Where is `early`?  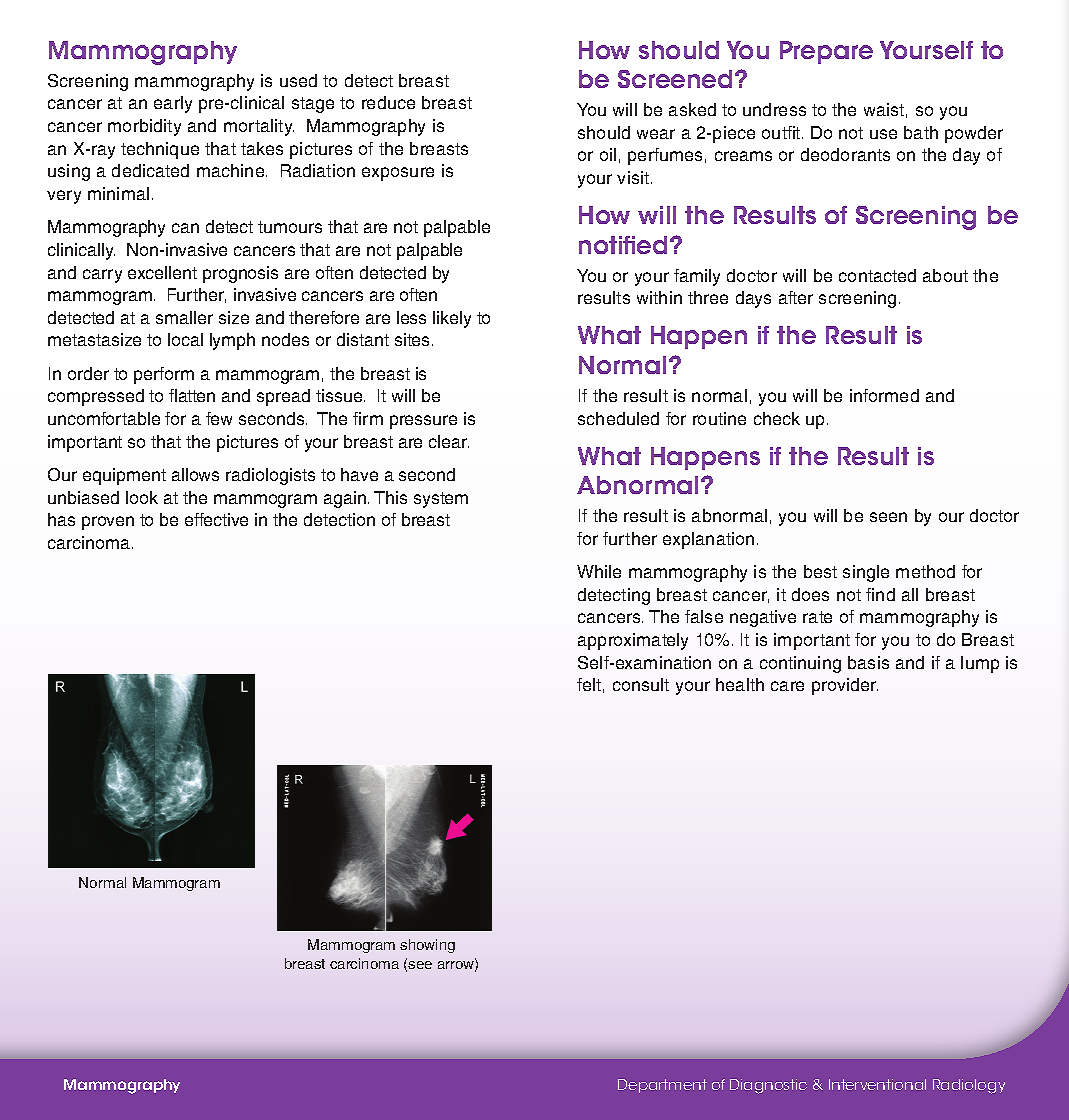
early is located at coordinates (173, 104).
